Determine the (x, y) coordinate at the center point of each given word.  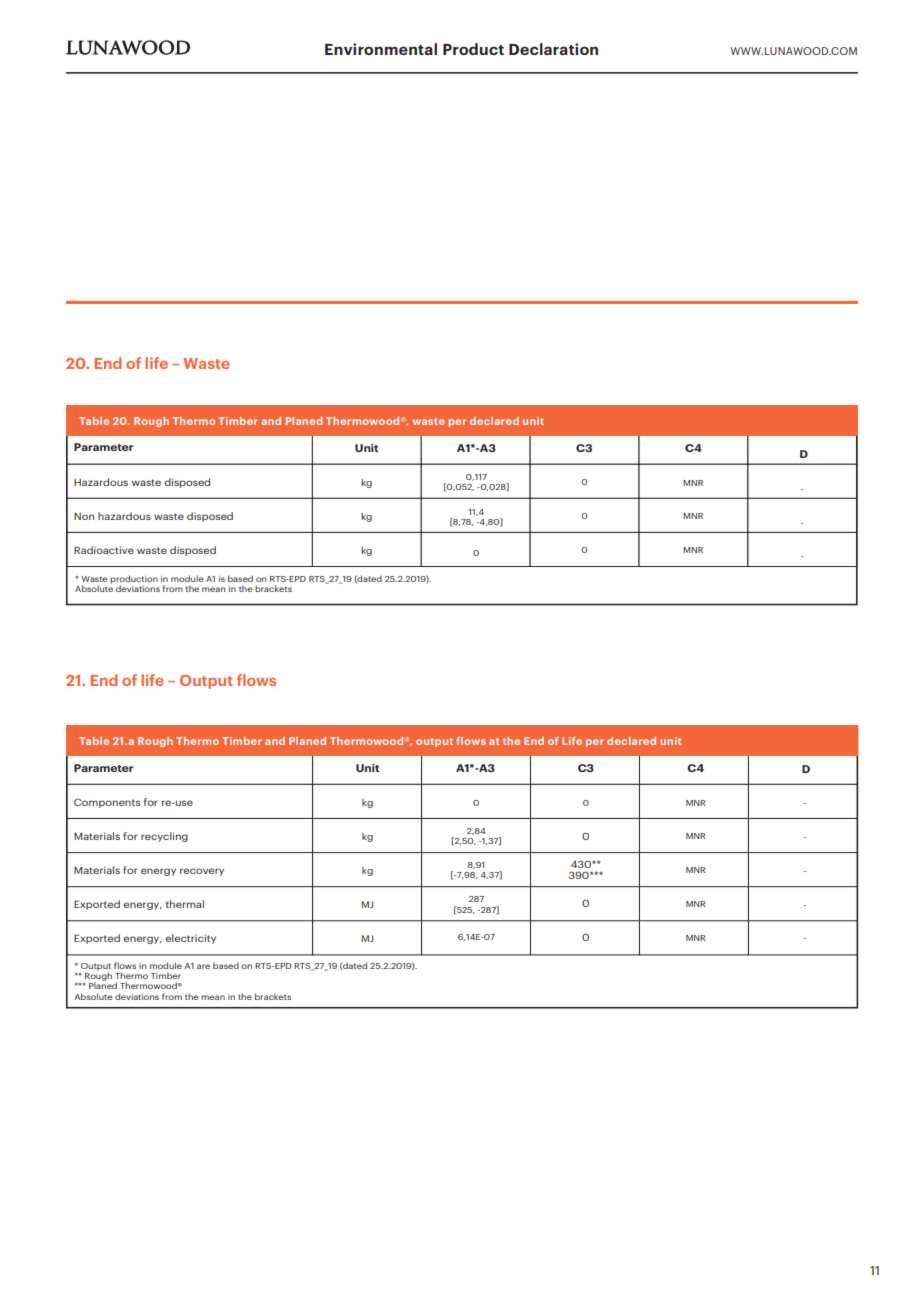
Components (107, 803)
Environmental (381, 49)
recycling (164, 837)
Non (84, 516)
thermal (185, 904)
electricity (190, 939)
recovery (202, 872)
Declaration (553, 49)
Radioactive (104, 550)
